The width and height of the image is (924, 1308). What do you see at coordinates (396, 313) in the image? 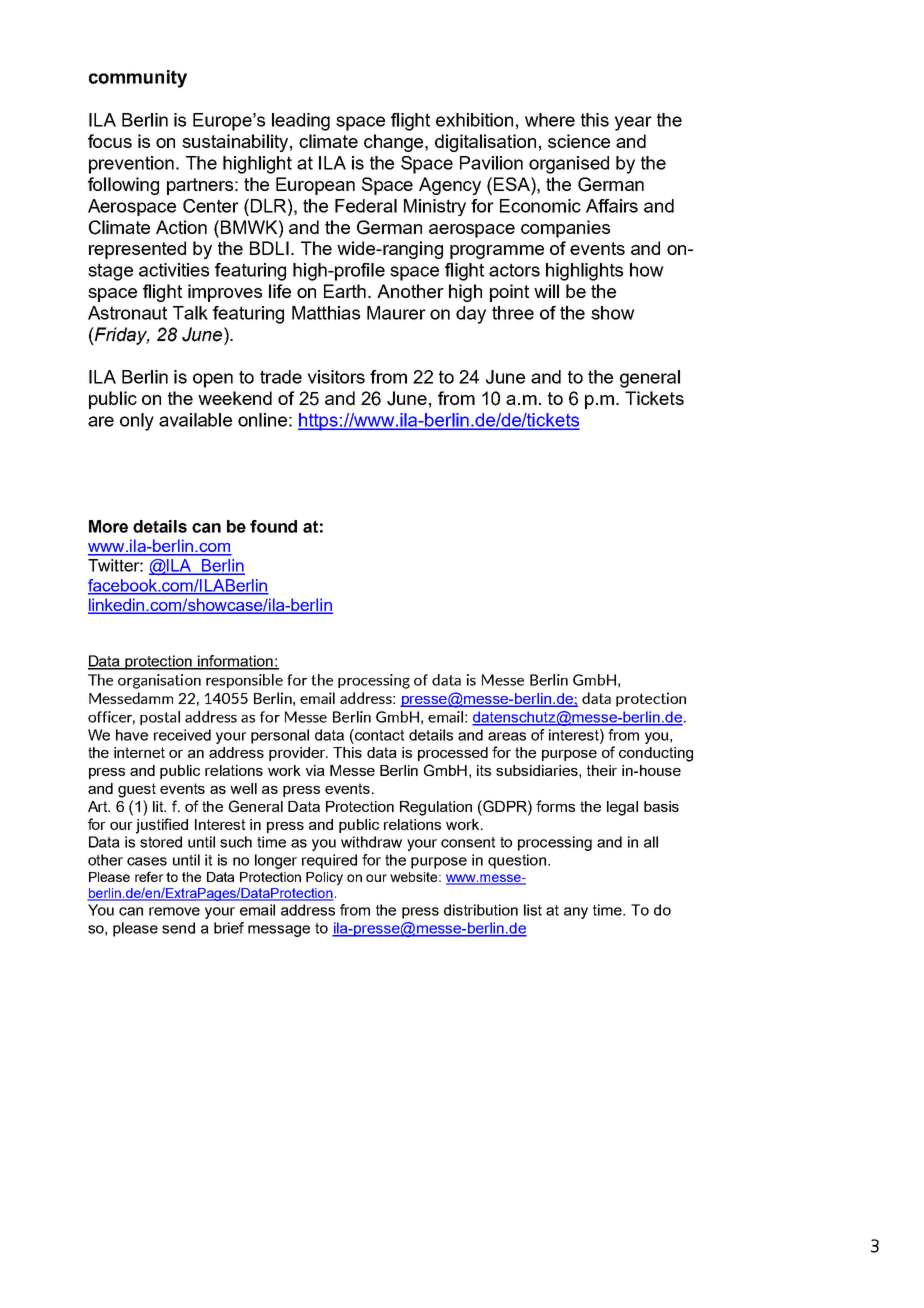
I see `Maurer` at bounding box center [396, 313].
